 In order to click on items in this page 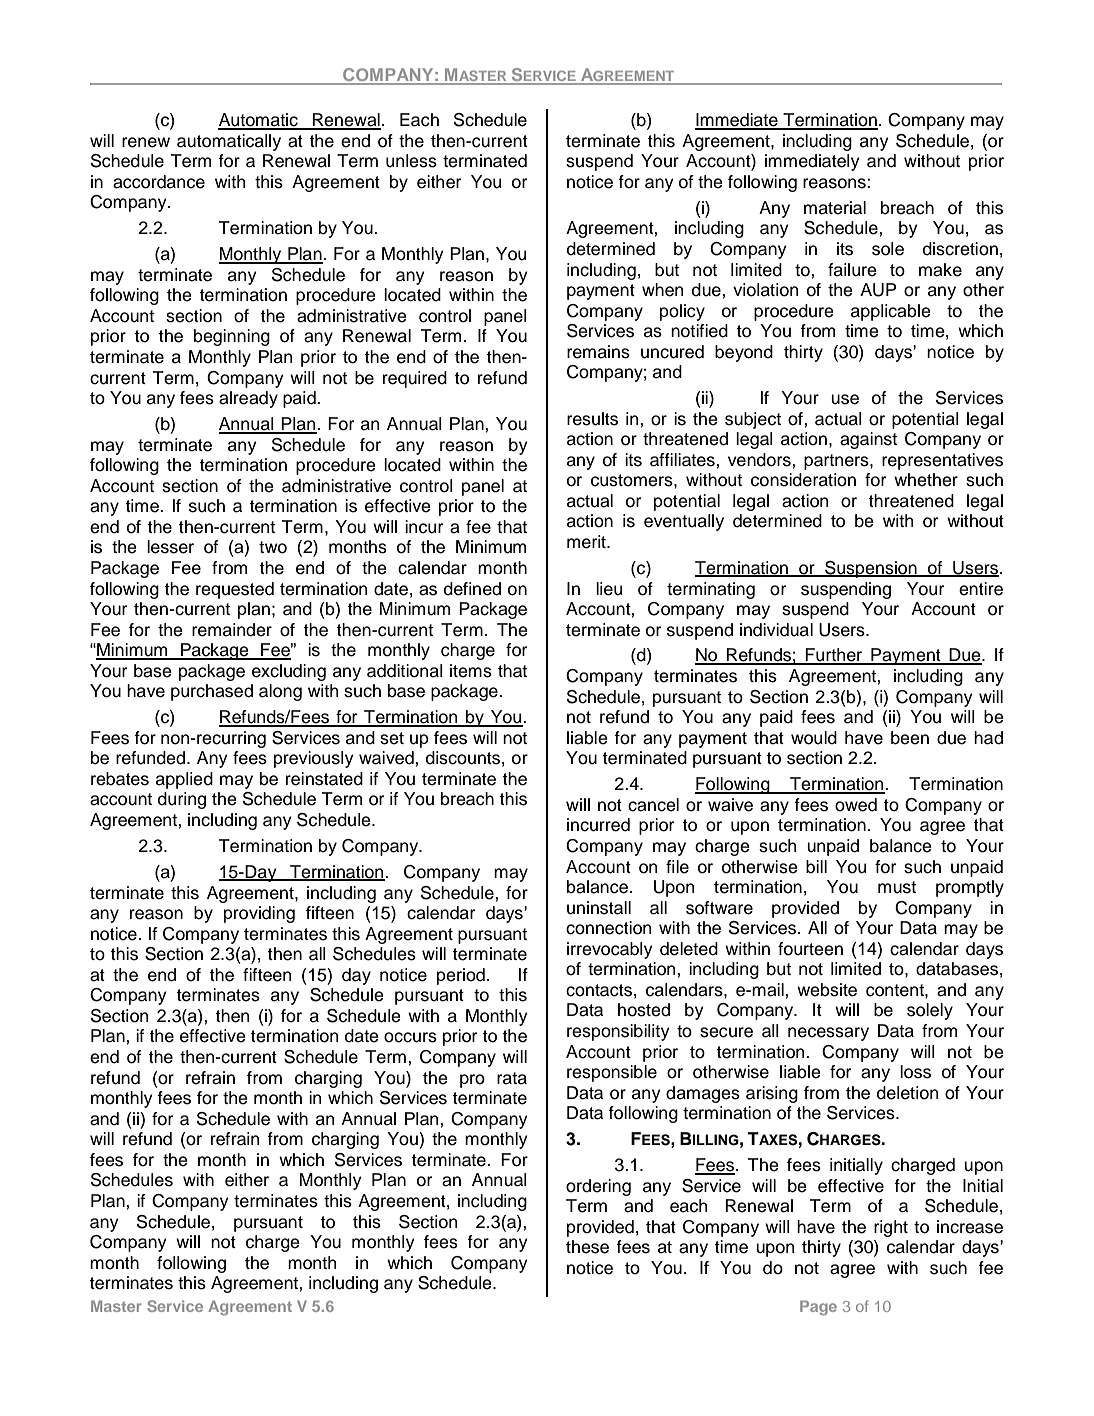, I will do `click(471, 671)`.
